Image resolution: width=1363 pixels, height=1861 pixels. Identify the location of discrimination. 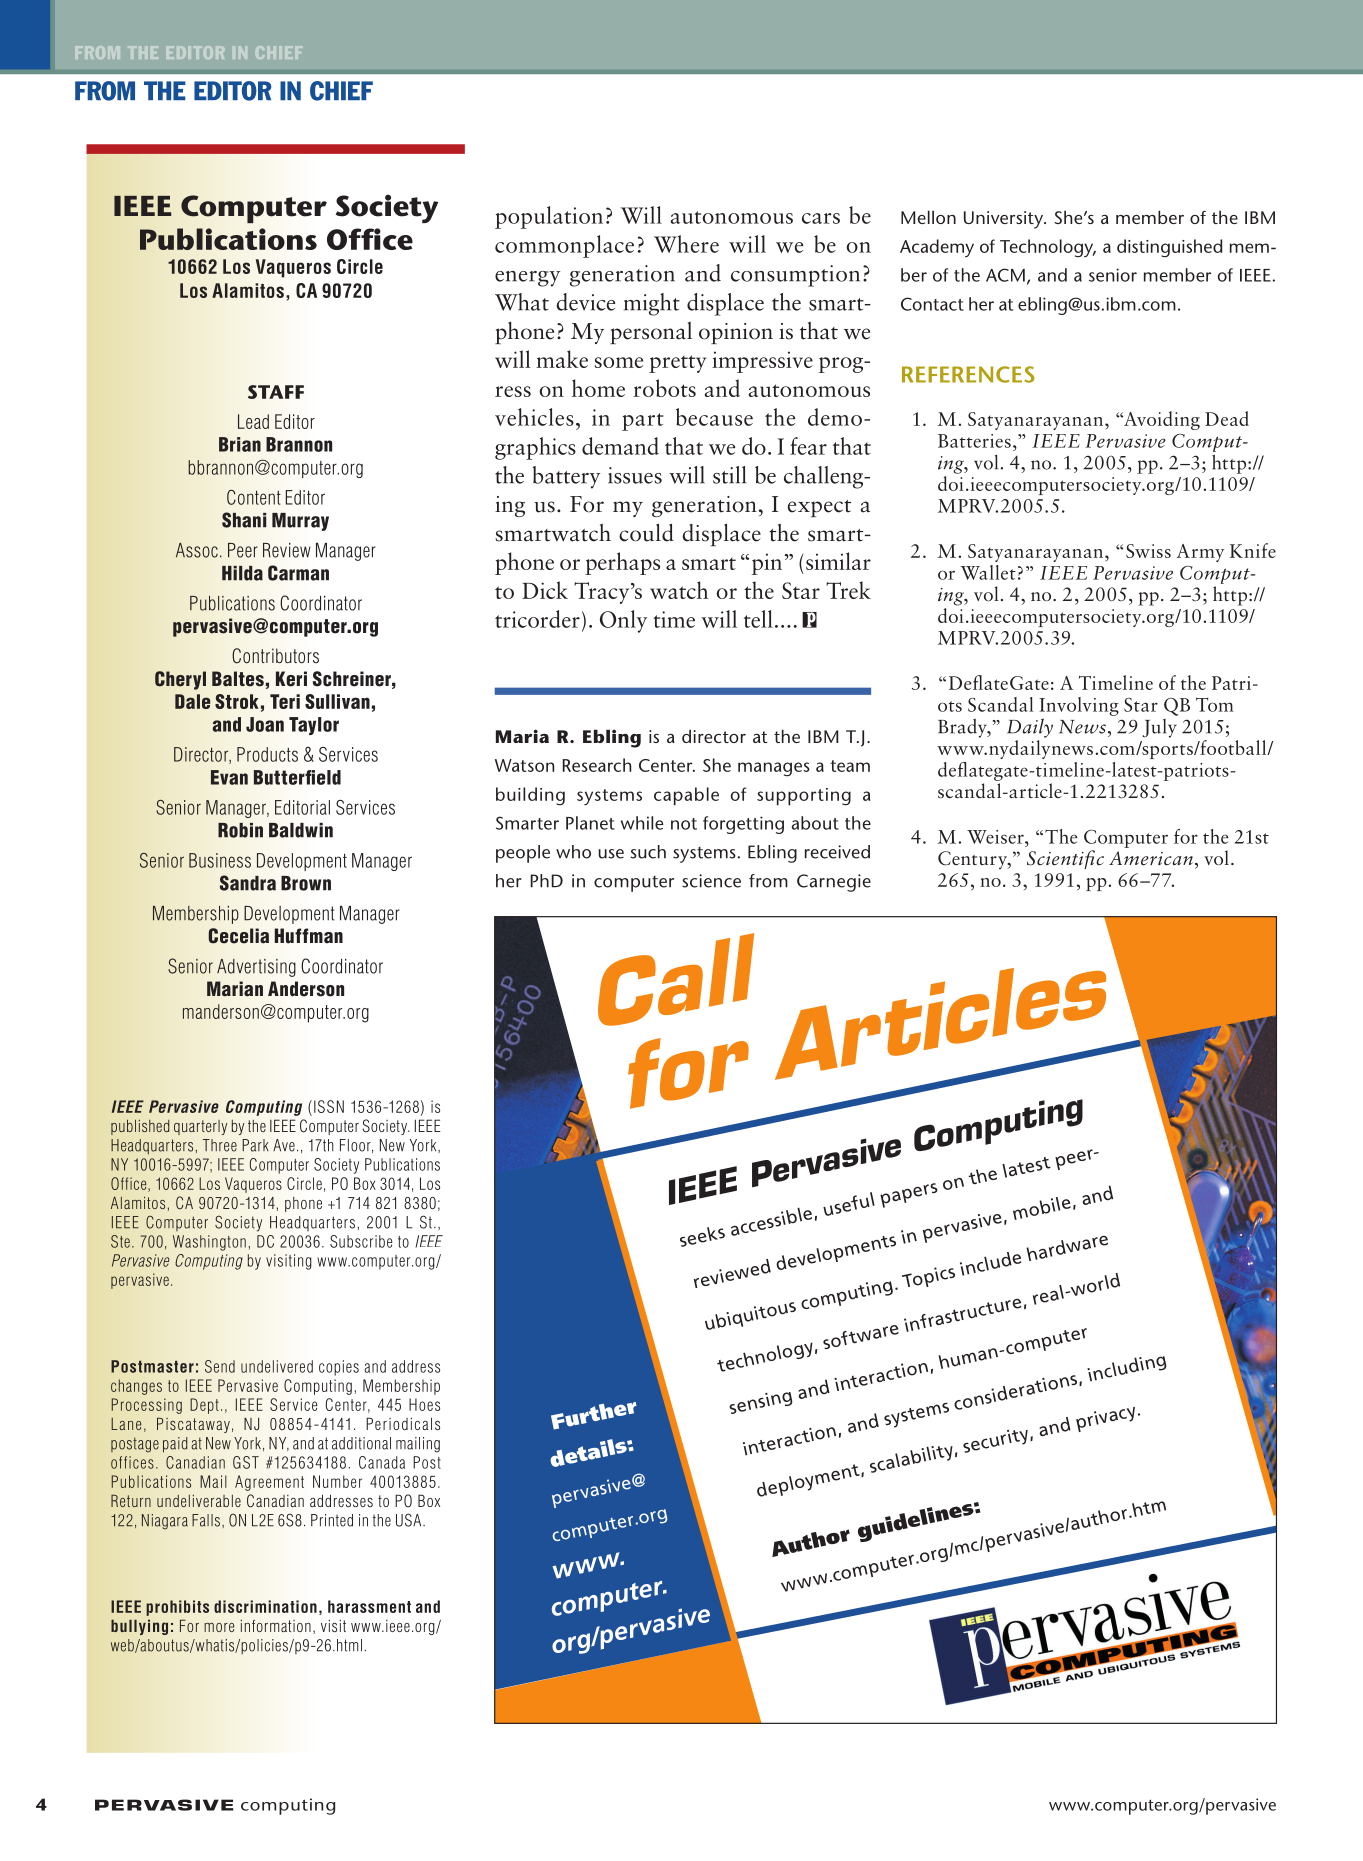
(265, 1606).
